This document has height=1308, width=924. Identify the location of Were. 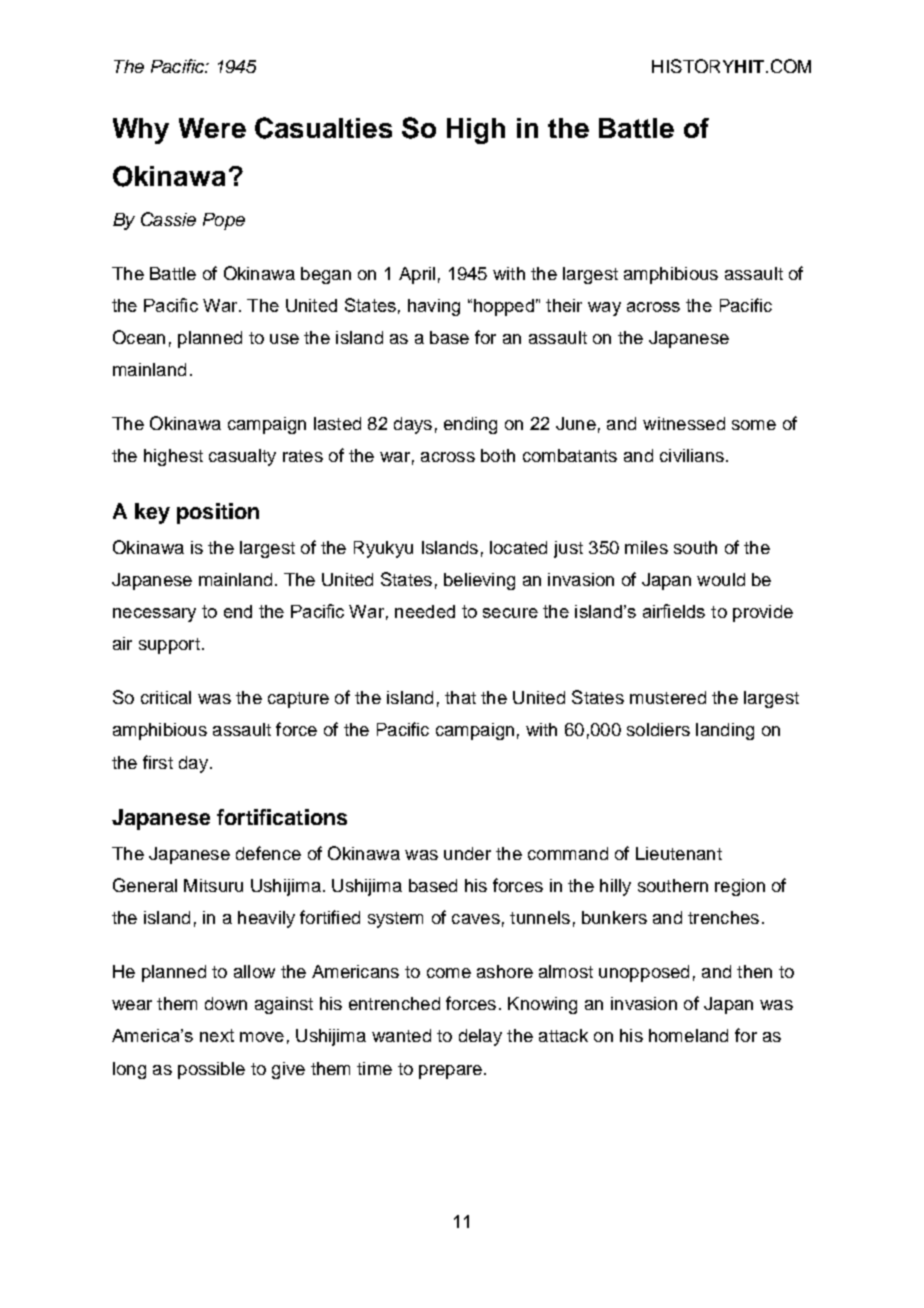
(212, 128).
